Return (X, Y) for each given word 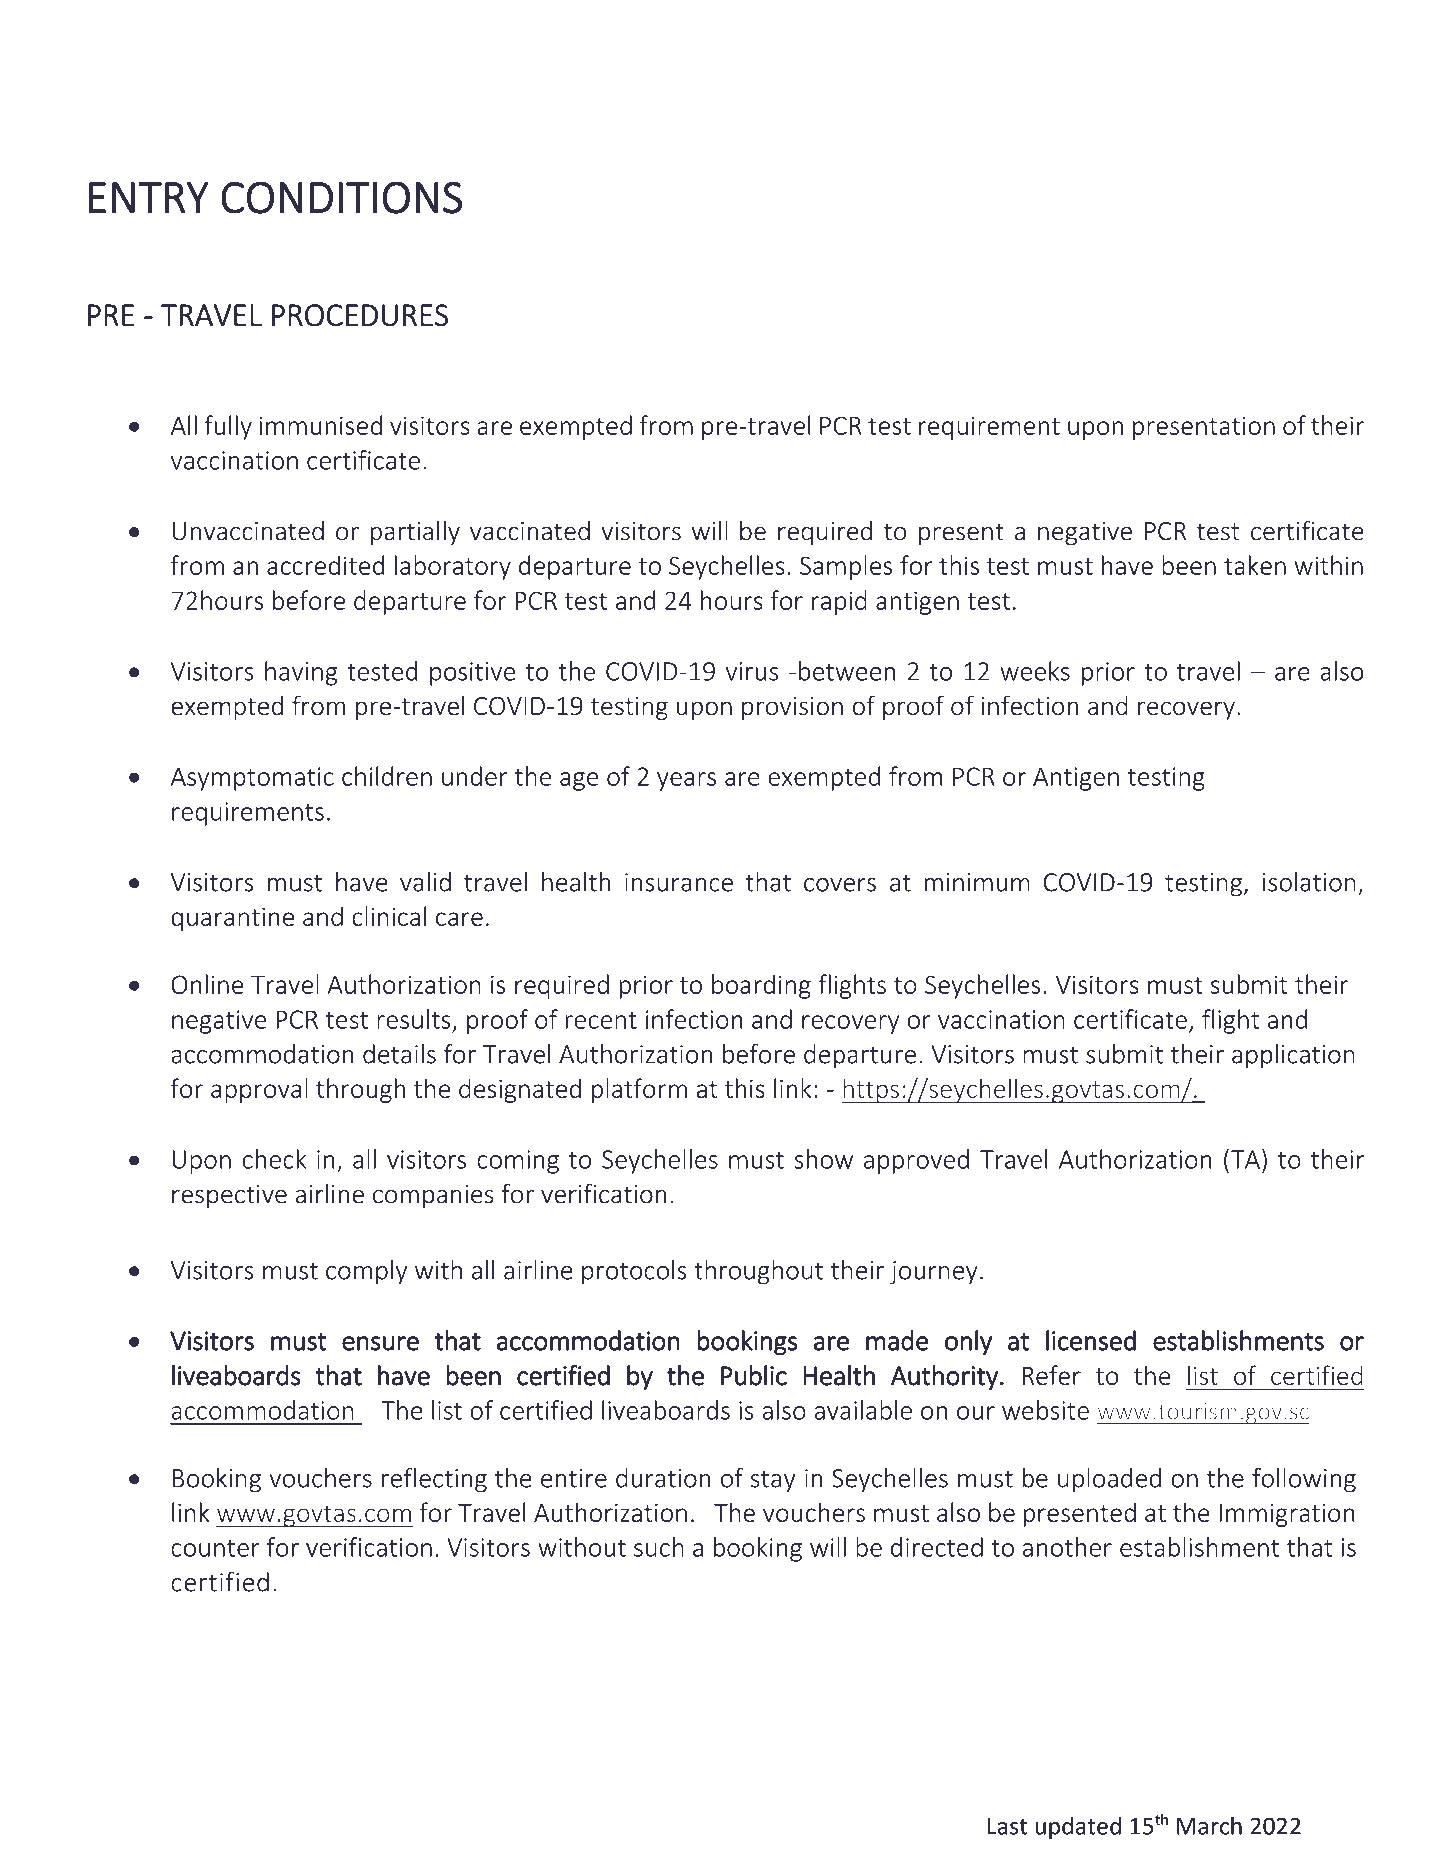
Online (207, 984)
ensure (380, 1343)
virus (752, 671)
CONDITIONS (341, 197)
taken (1255, 565)
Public (754, 1375)
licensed (1091, 1340)
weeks (1035, 671)
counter (215, 1548)
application (1293, 1056)
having (301, 673)
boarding (761, 986)
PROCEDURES (360, 315)
